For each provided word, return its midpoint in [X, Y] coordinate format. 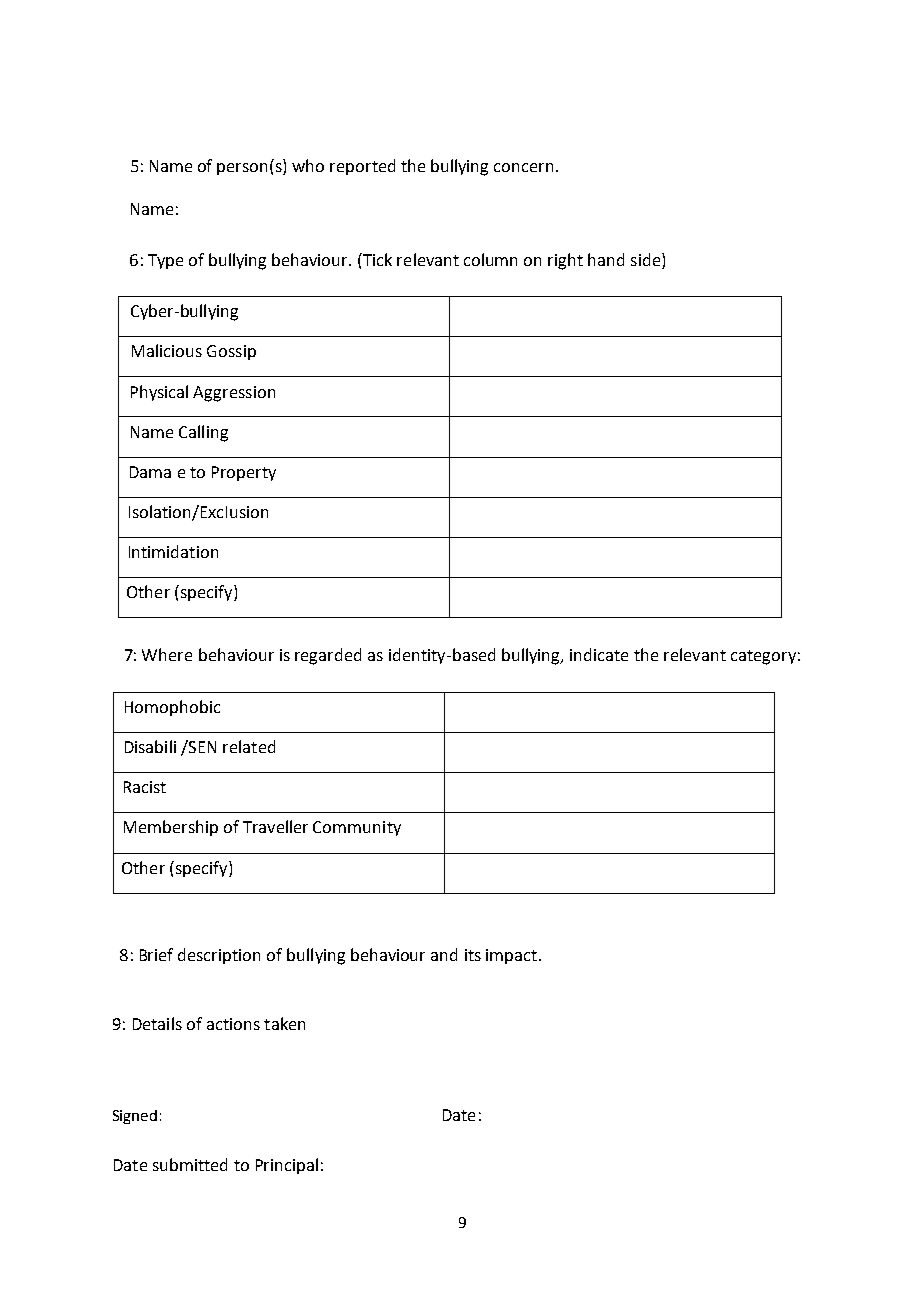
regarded [328, 656]
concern [523, 167]
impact [511, 956]
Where [167, 654]
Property [244, 473]
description [219, 956]
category [763, 657]
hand [606, 259]
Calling [203, 433]
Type [165, 261]
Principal [287, 1166]
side [647, 259]
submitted [190, 1164]
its [473, 955]
